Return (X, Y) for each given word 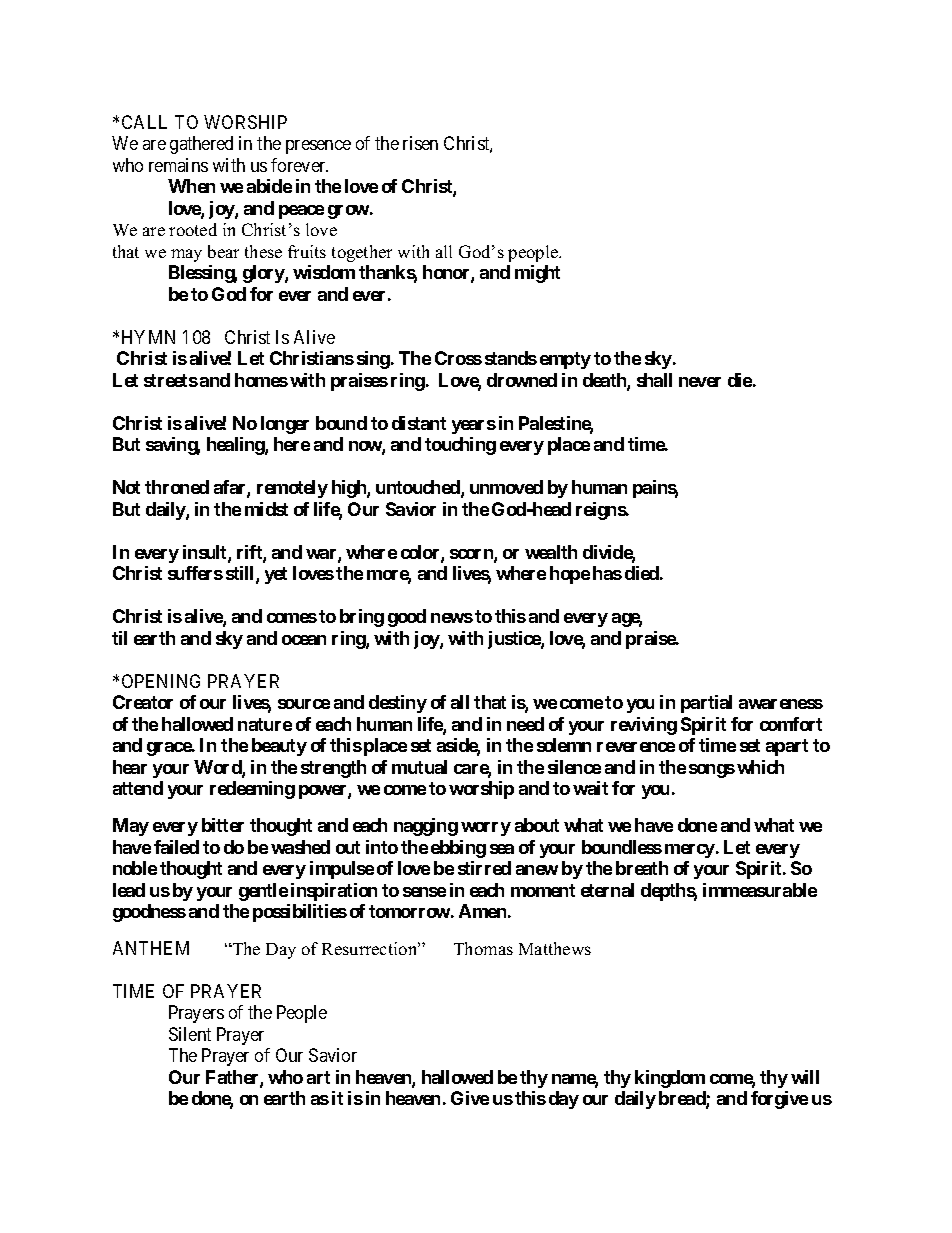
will (805, 1077)
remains (178, 165)
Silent (190, 1034)
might (537, 274)
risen (420, 143)
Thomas (483, 948)
